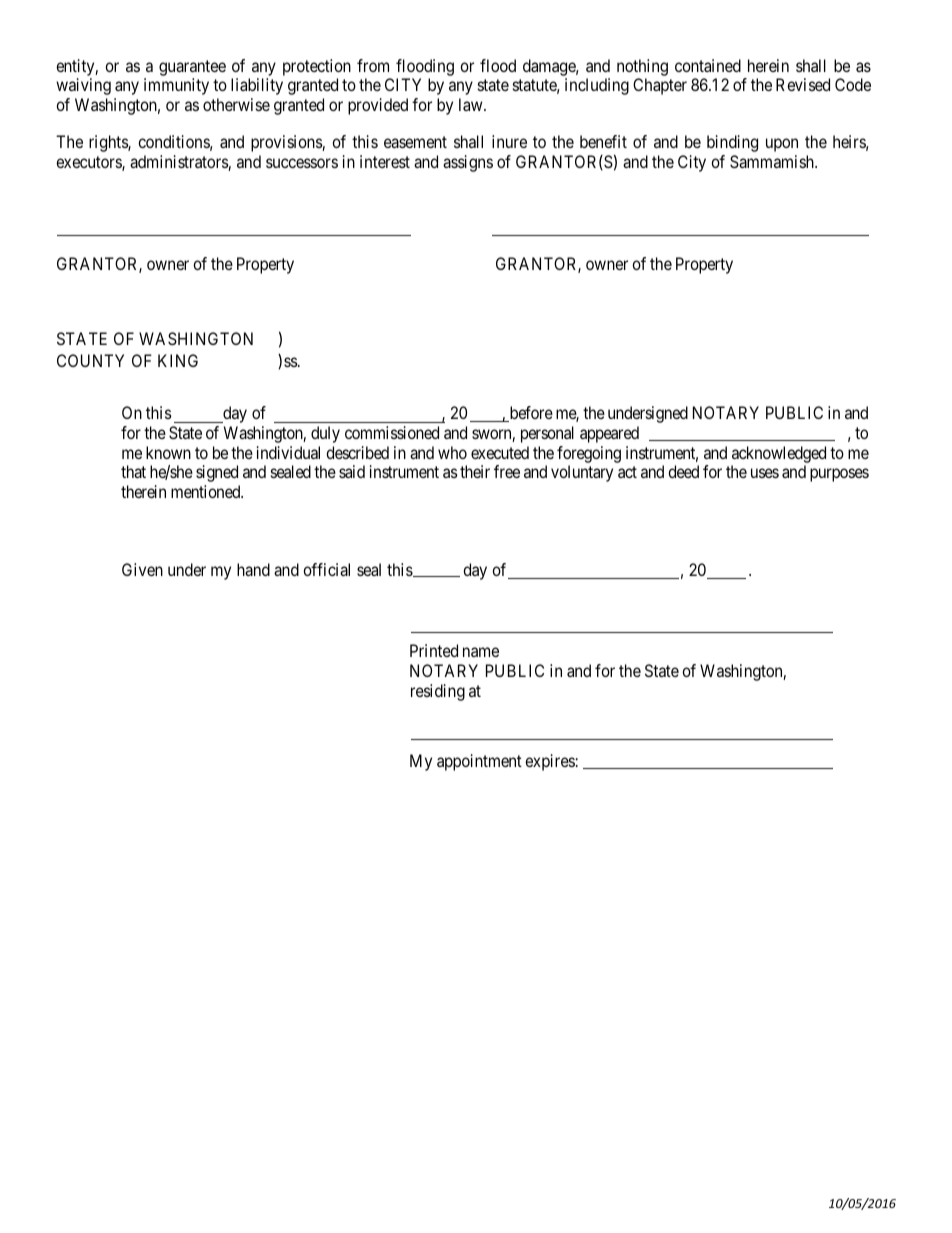 The image size is (952, 1233). What do you see at coordinates (472, 104) in the screenshot?
I see `law` at bounding box center [472, 104].
